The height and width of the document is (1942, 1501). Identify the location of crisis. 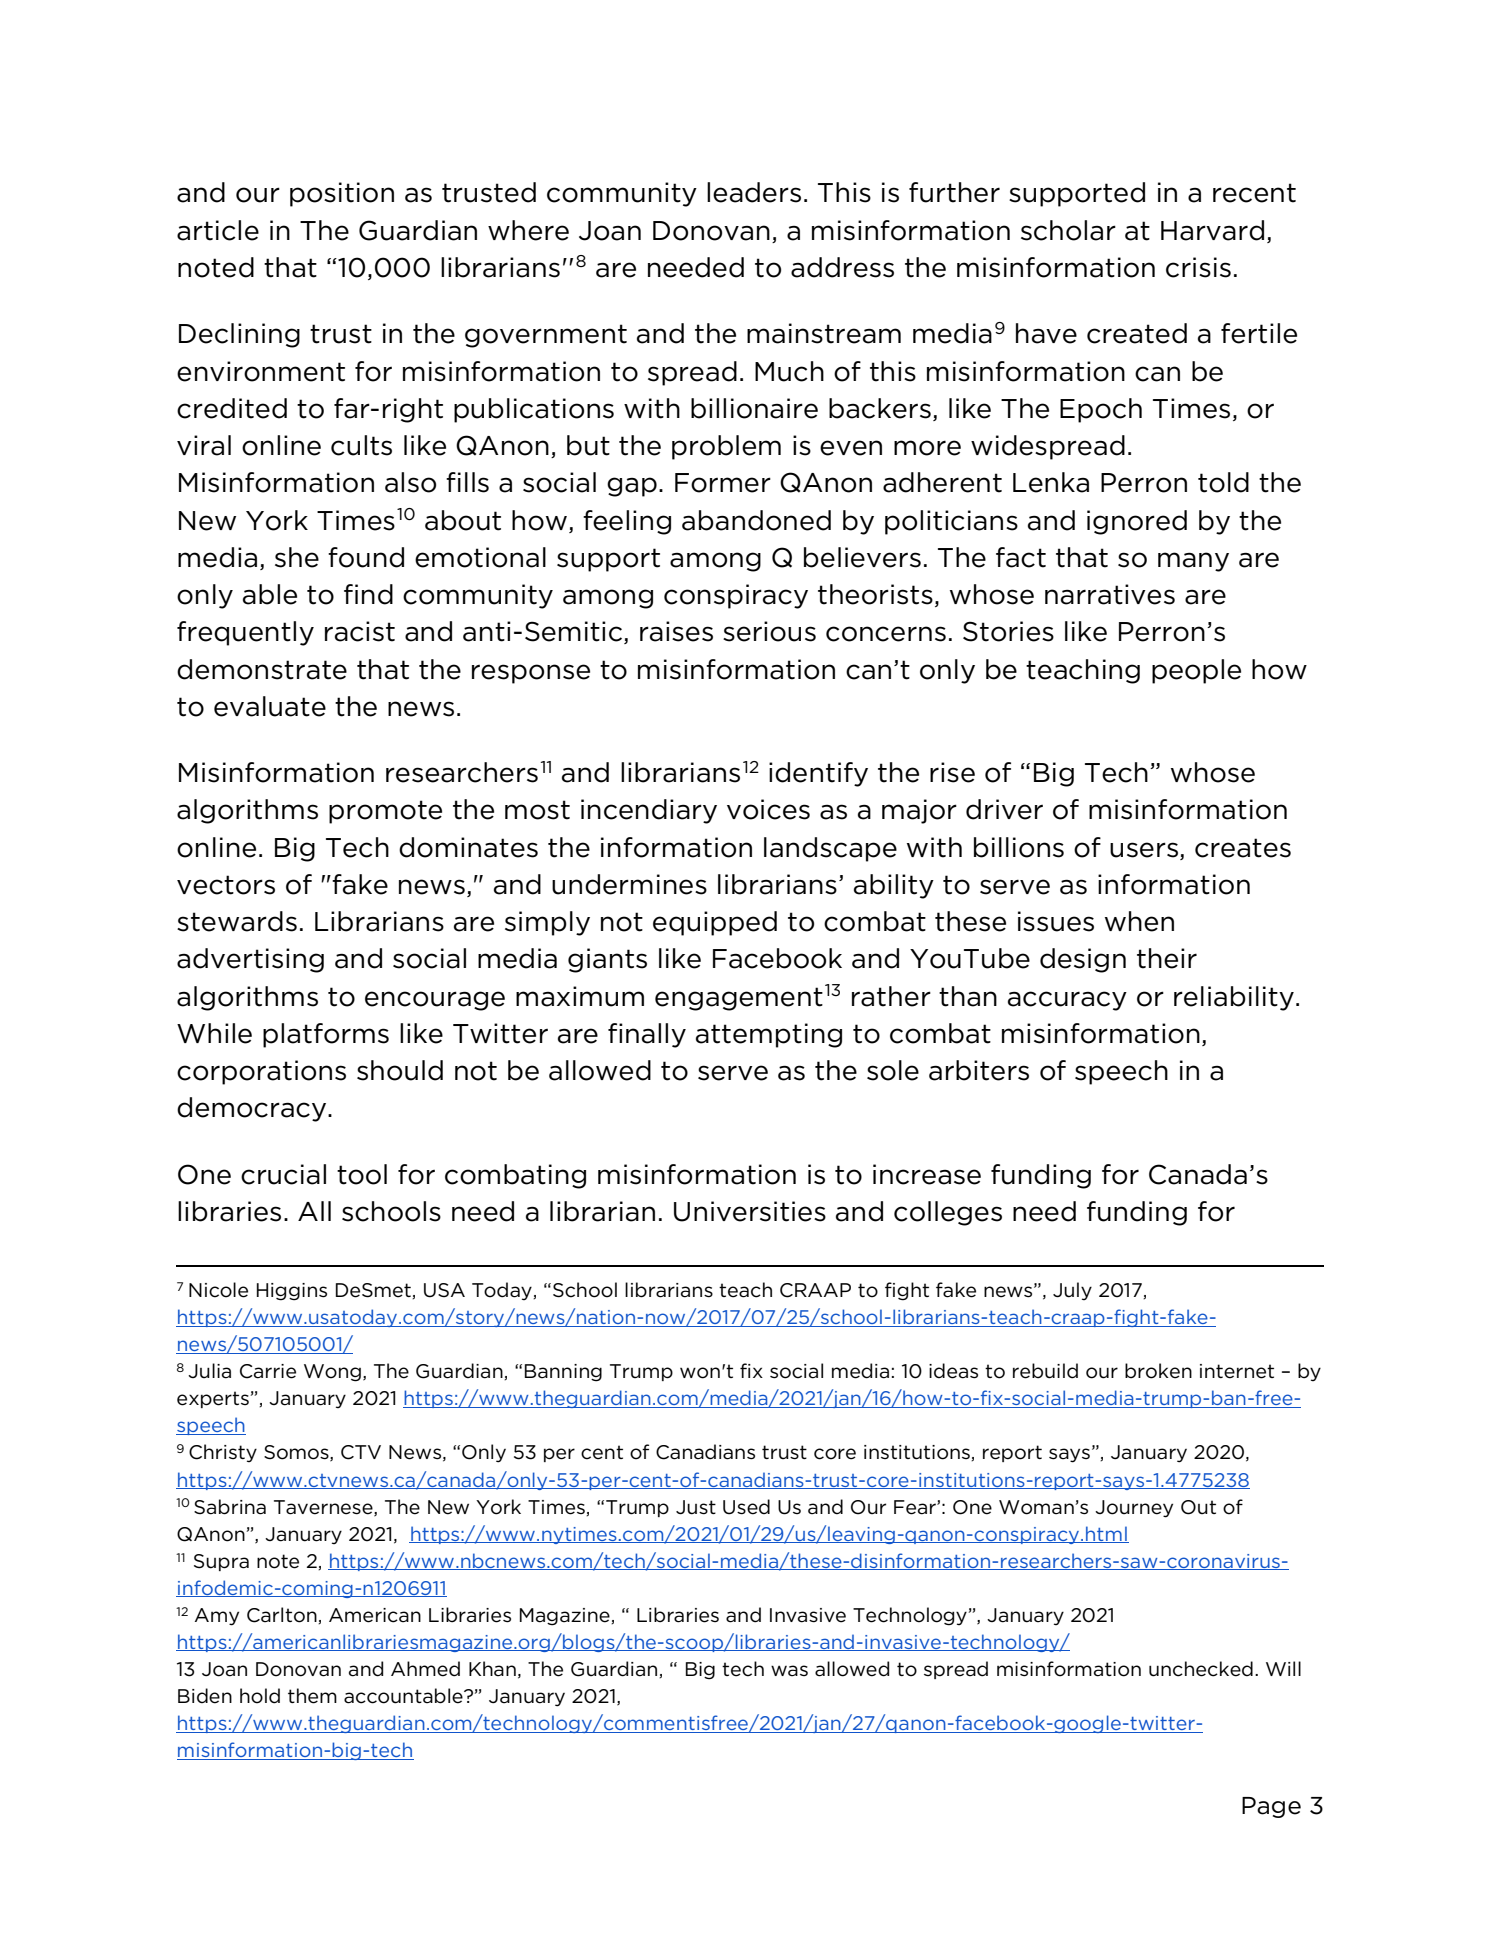
(1198, 267).
